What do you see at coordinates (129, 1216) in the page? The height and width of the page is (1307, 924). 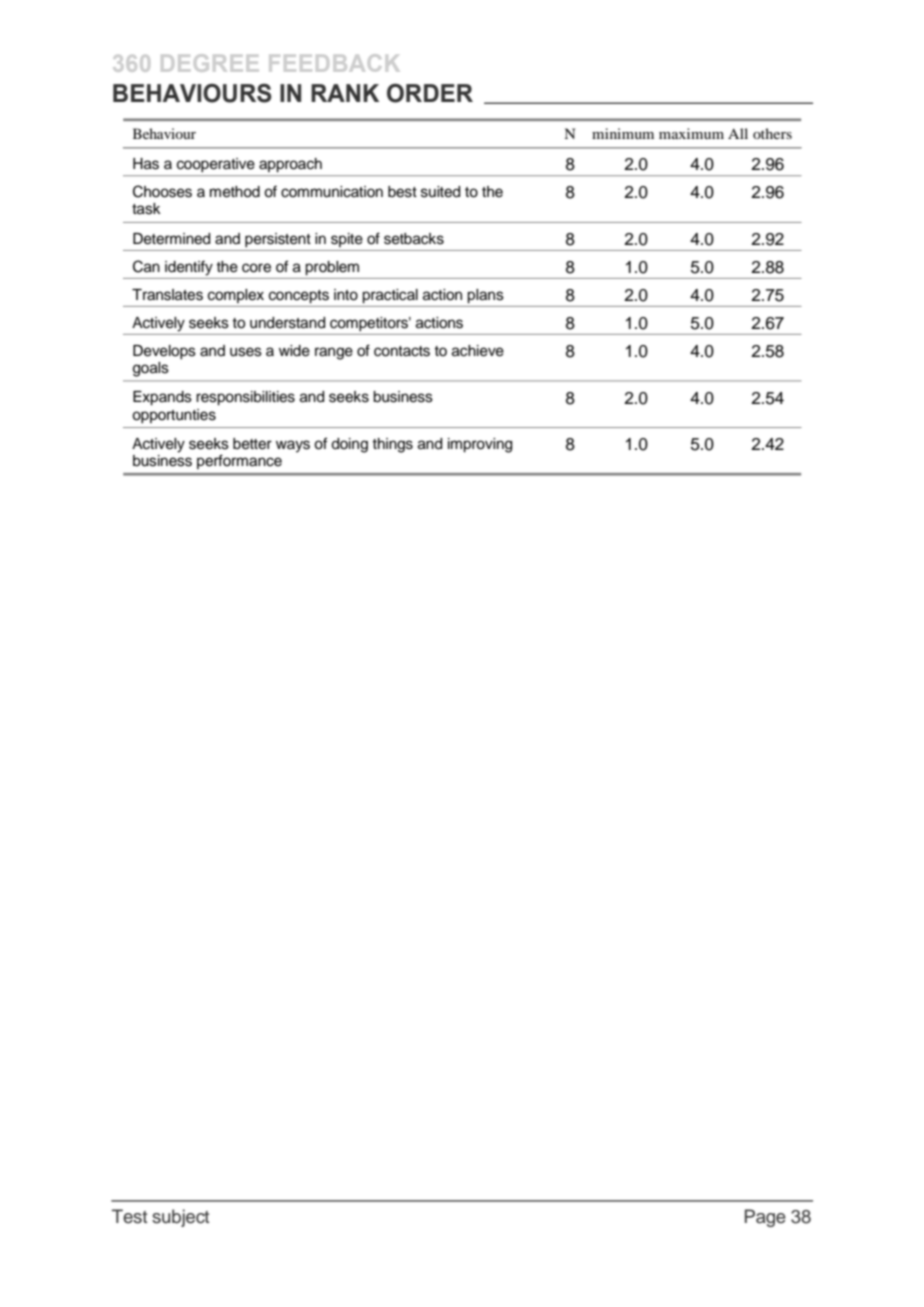 I see `Test` at bounding box center [129, 1216].
